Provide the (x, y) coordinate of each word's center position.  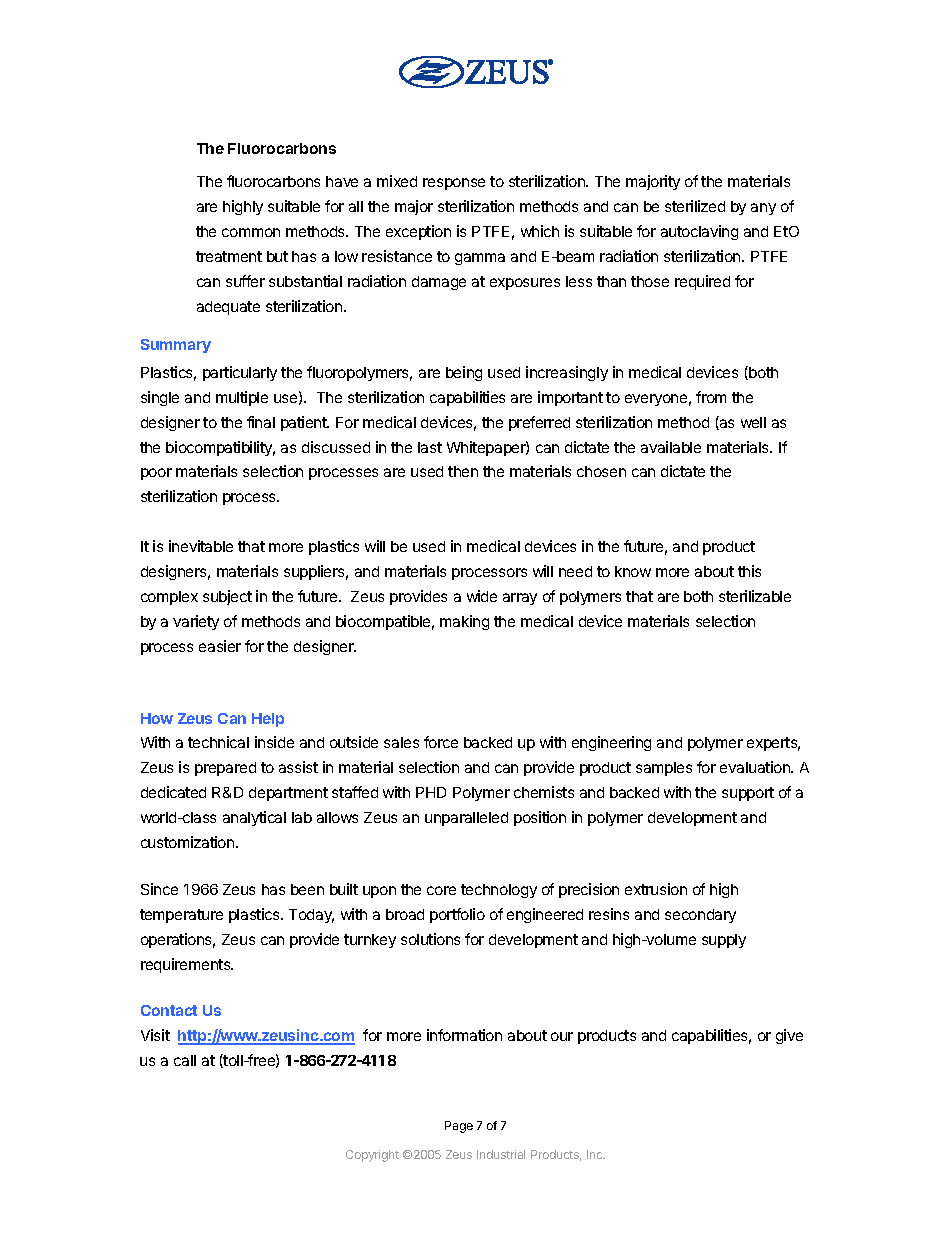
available (671, 447)
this (749, 571)
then (463, 471)
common (251, 232)
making (464, 622)
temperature (181, 916)
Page (459, 1127)
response (454, 184)
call (185, 1060)
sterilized (695, 206)
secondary (700, 916)
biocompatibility (220, 448)
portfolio (457, 915)
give (789, 1036)
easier (220, 646)
